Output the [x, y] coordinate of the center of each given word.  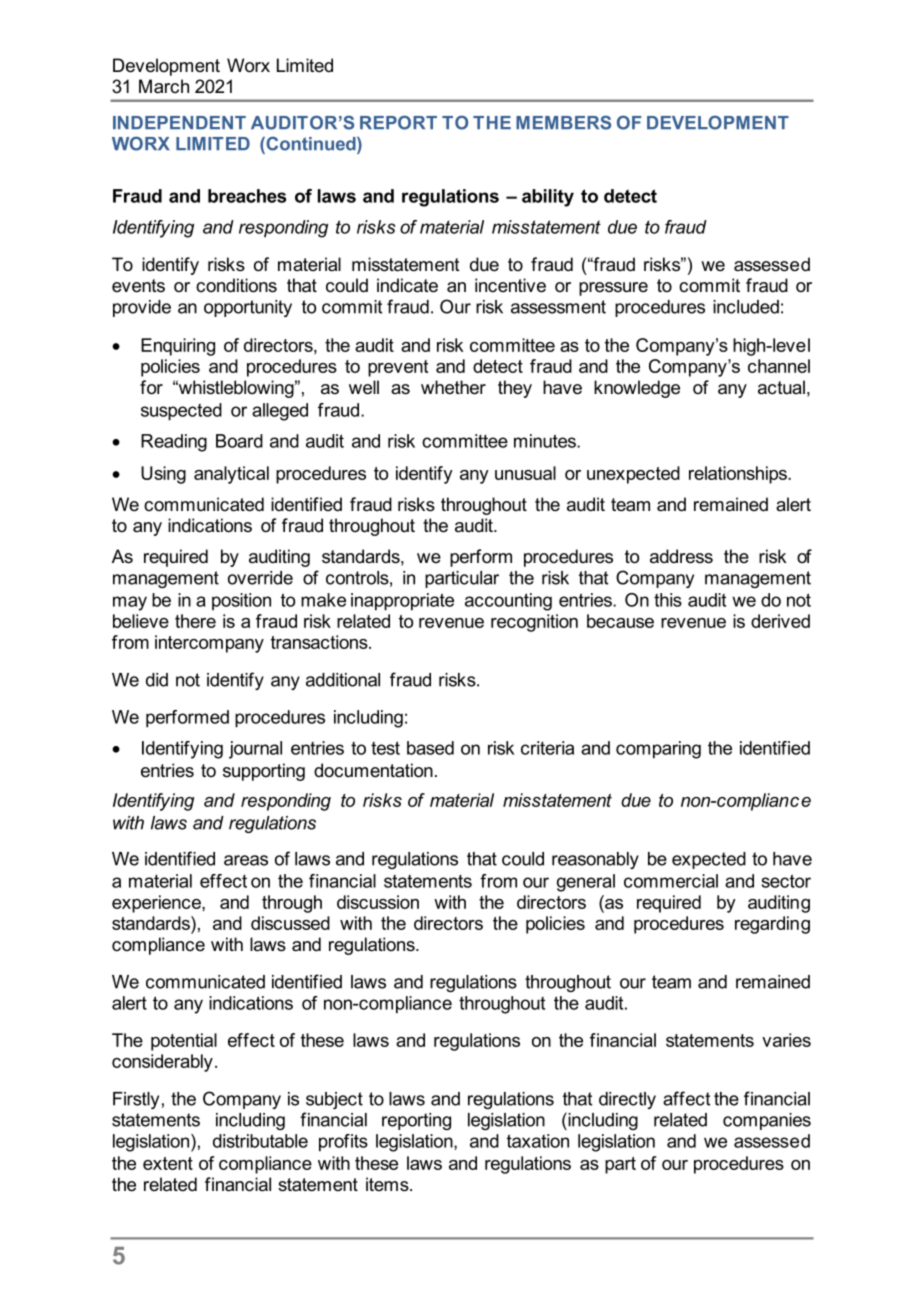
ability [548, 198]
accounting [508, 602]
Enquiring [178, 347]
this [668, 600]
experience [157, 904]
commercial [671, 881]
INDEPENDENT [179, 122]
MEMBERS [563, 122]
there [195, 621]
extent [168, 1163]
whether [453, 387]
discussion [378, 902]
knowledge [637, 389]
